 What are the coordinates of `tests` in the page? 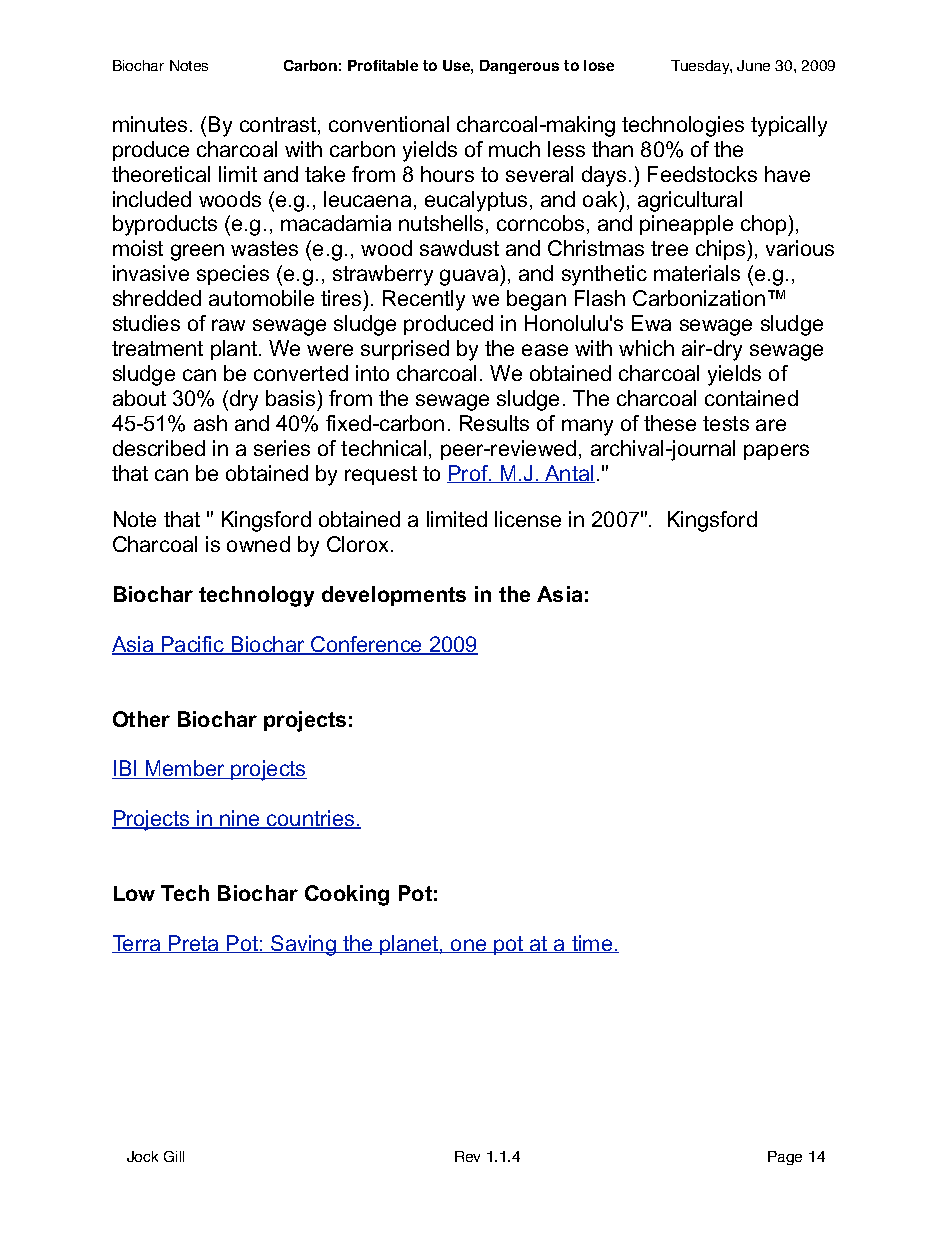 It's located at (726, 423).
